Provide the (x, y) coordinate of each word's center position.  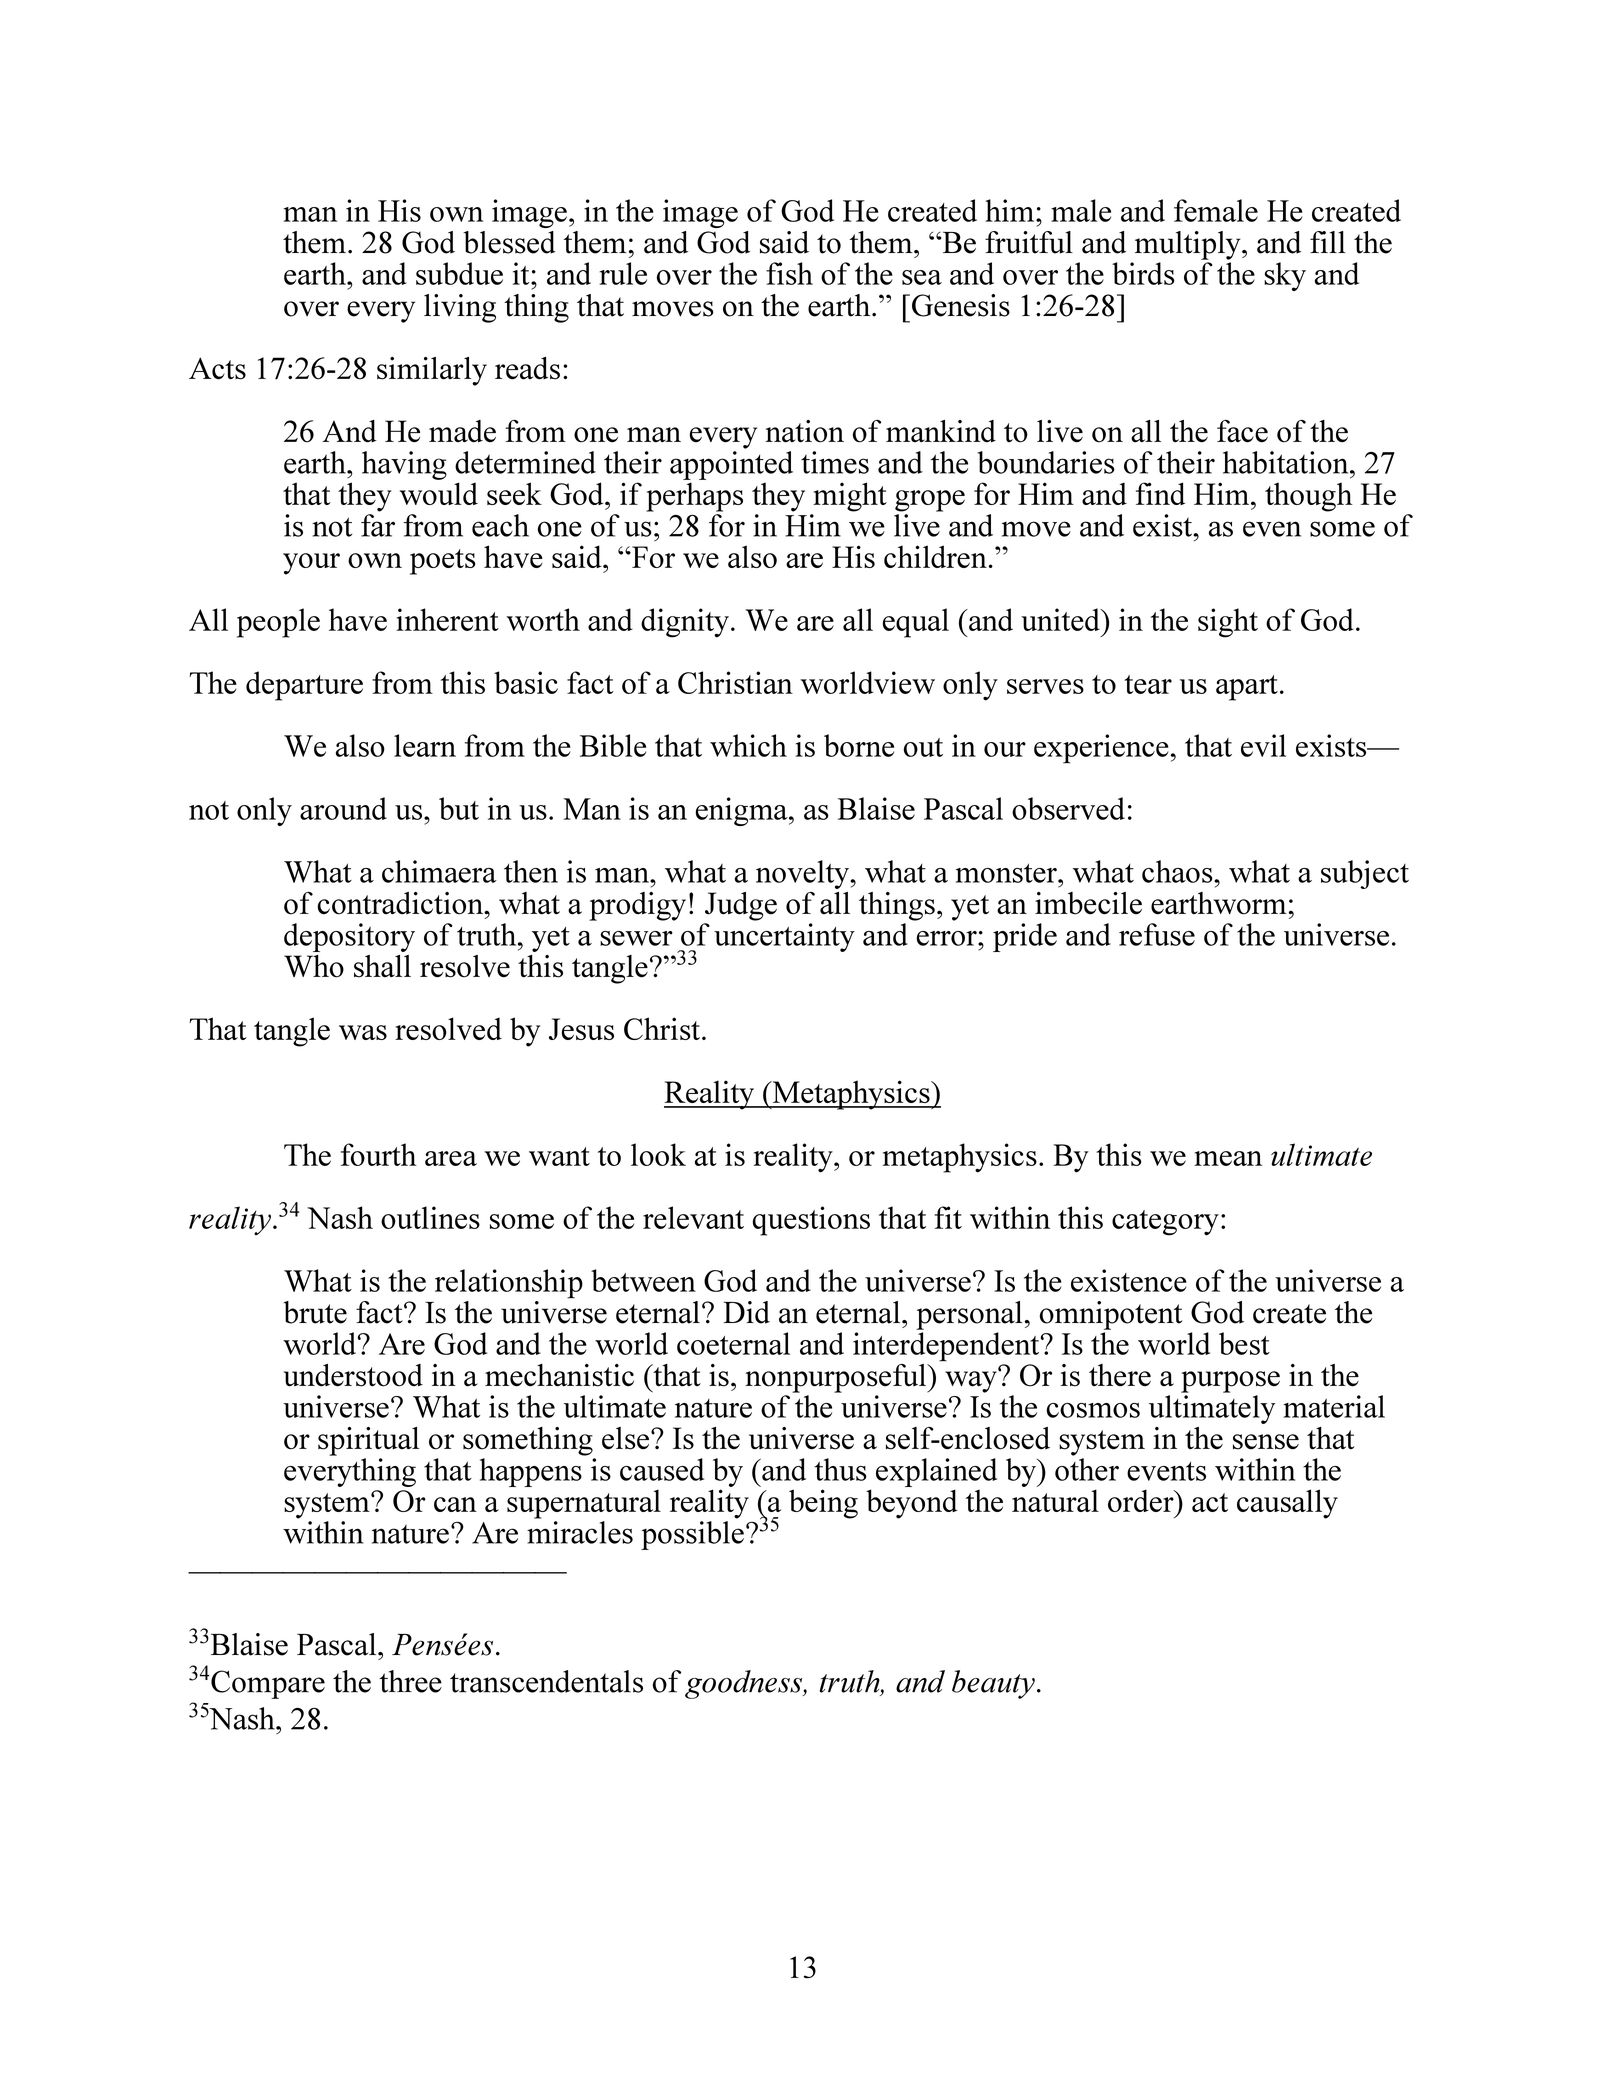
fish (789, 273)
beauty (993, 1684)
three (410, 1681)
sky (1285, 276)
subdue (459, 273)
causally (1287, 1504)
